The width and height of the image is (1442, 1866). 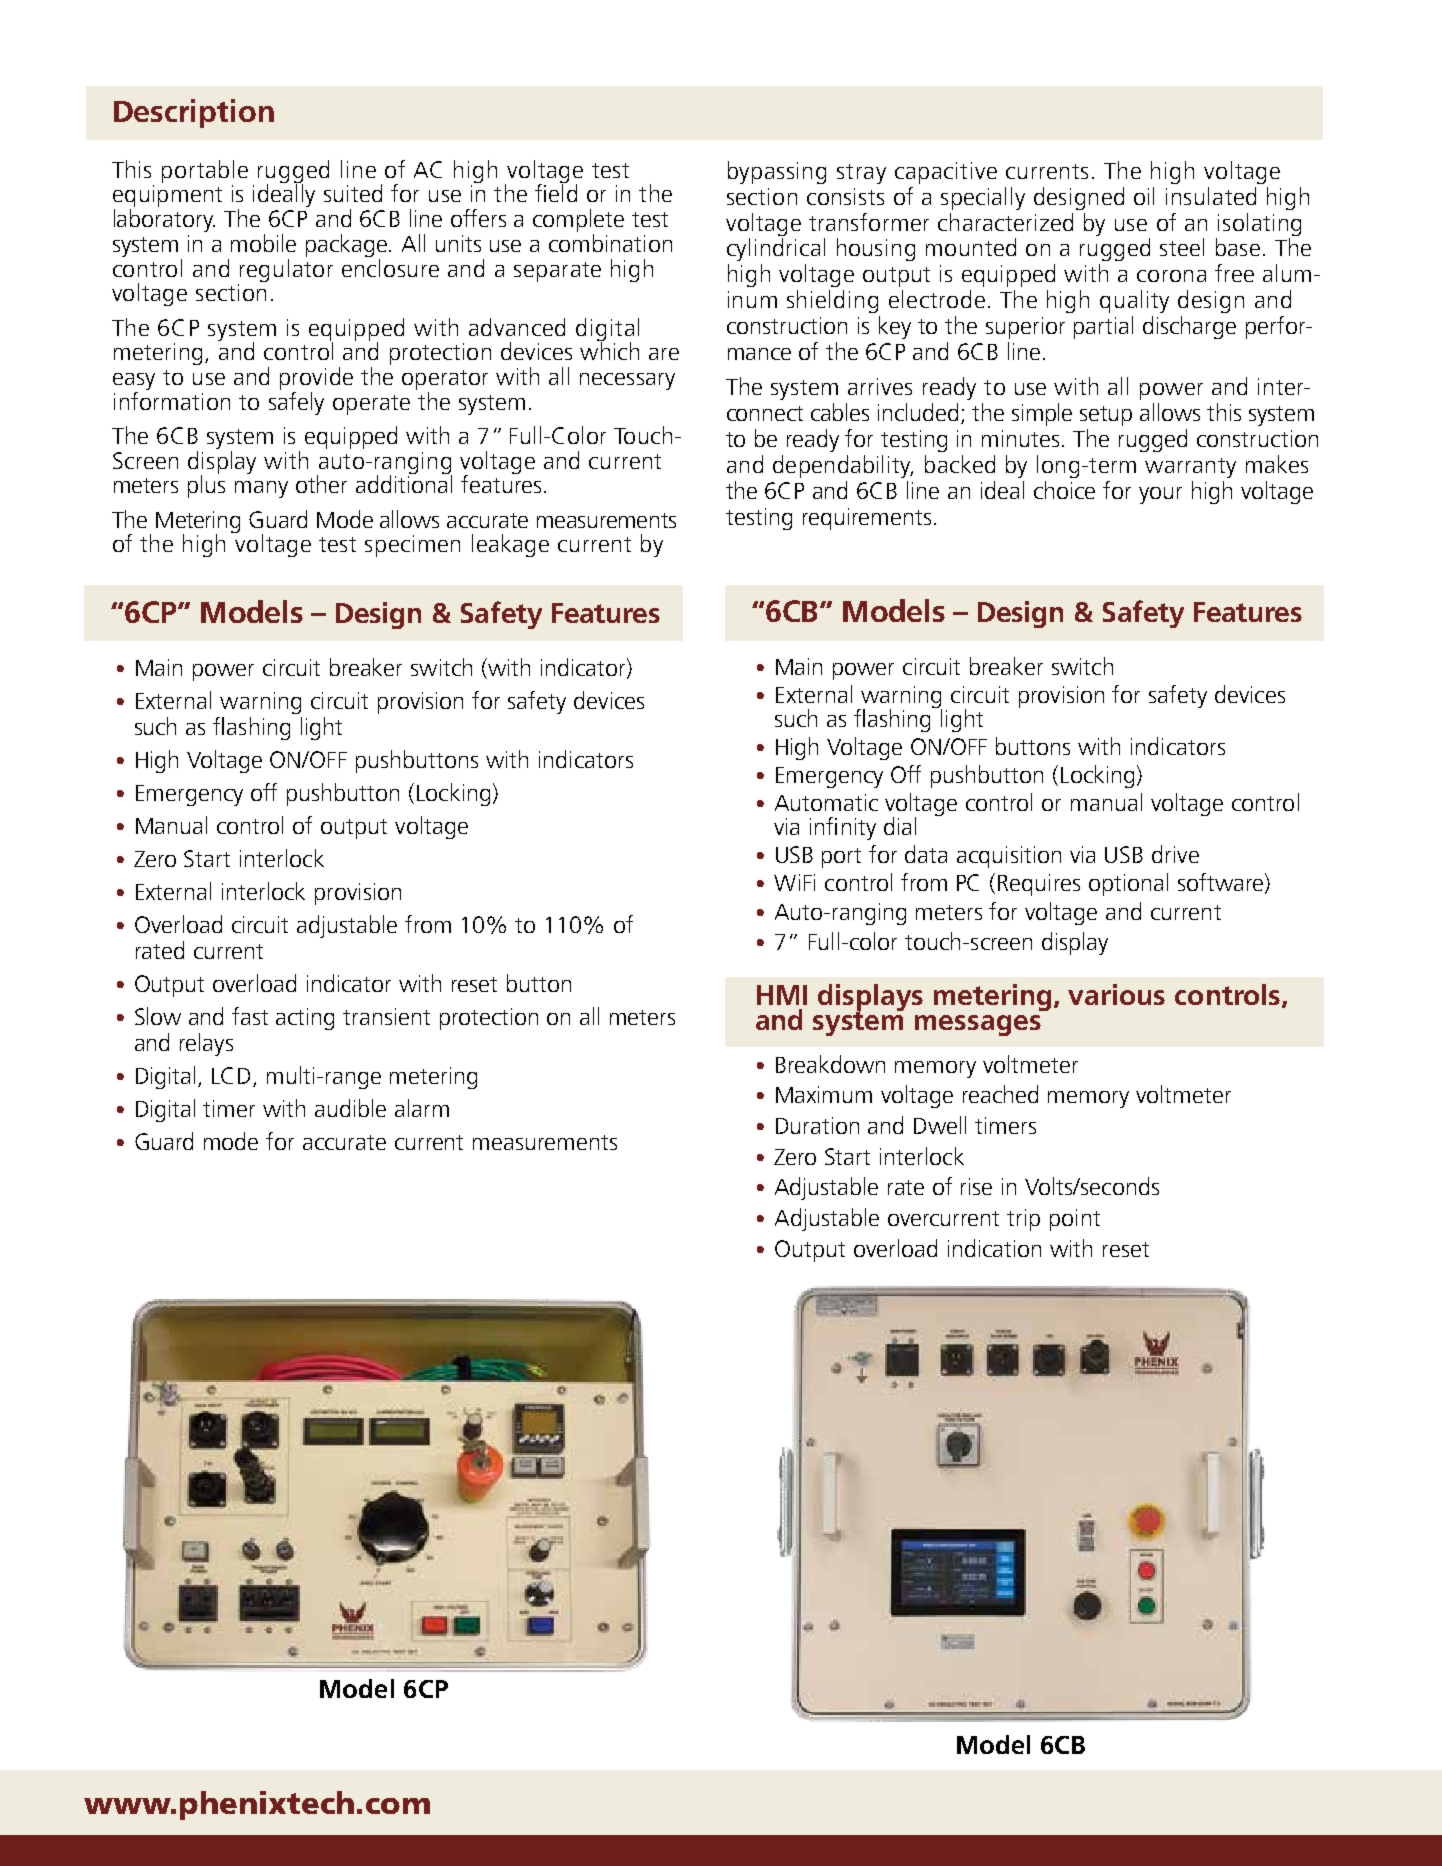 I want to click on drive, so click(x=1175, y=854).
